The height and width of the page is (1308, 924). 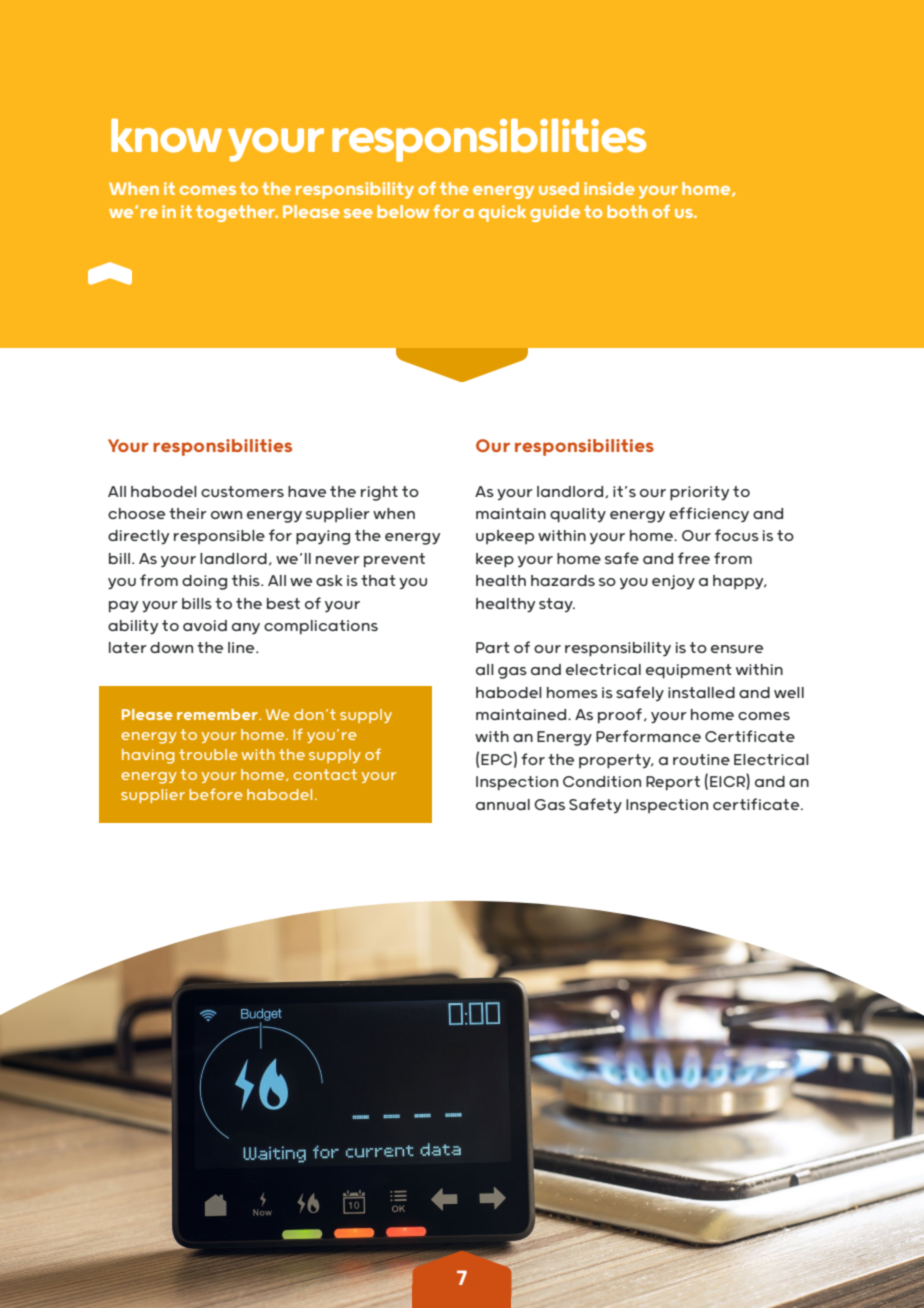 I want to click on right, so click(x=379, y=493).
